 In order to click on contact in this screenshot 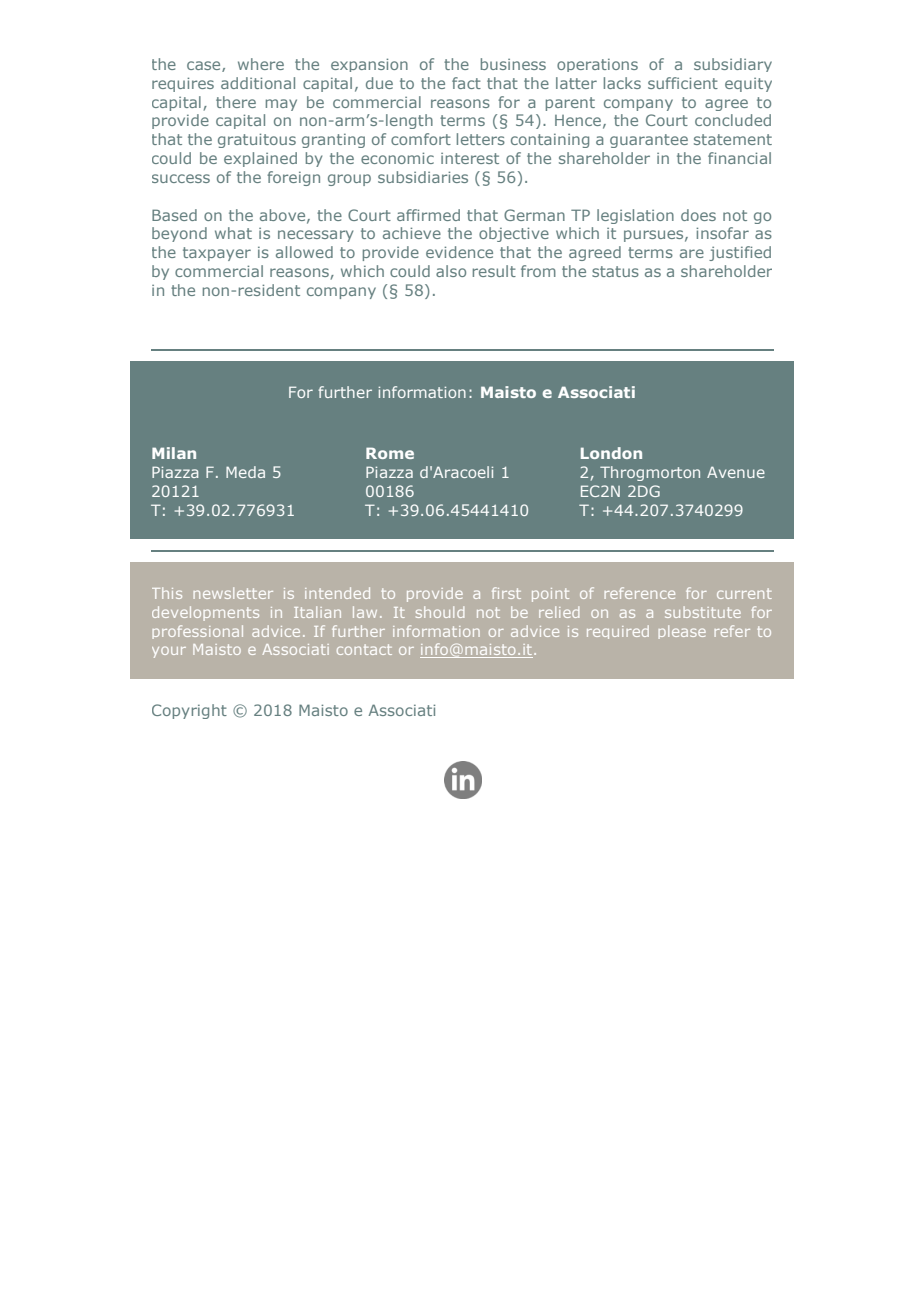, I will do `click(364, 649)`.
